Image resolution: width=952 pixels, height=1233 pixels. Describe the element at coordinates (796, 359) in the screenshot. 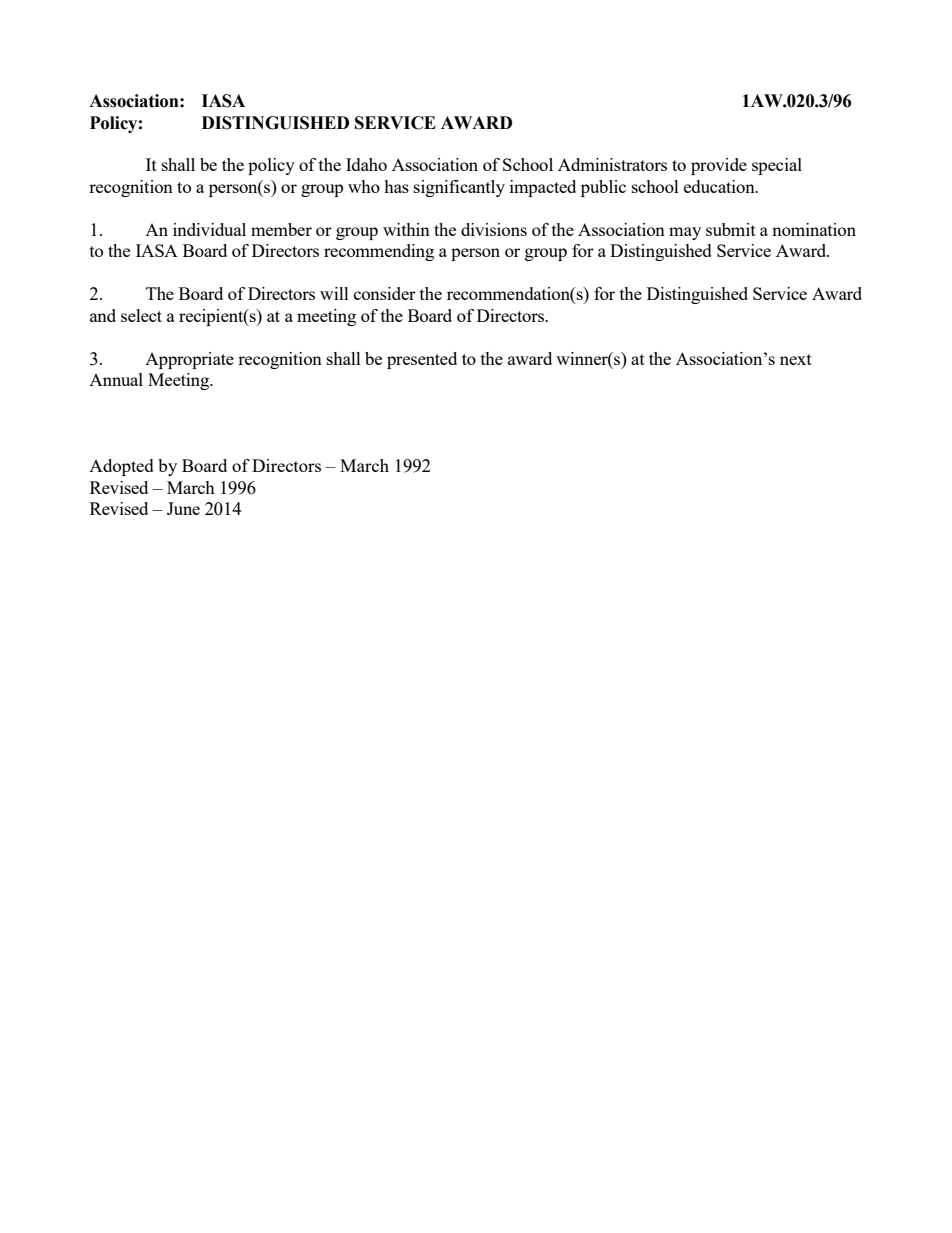

I see `next` at that location.
